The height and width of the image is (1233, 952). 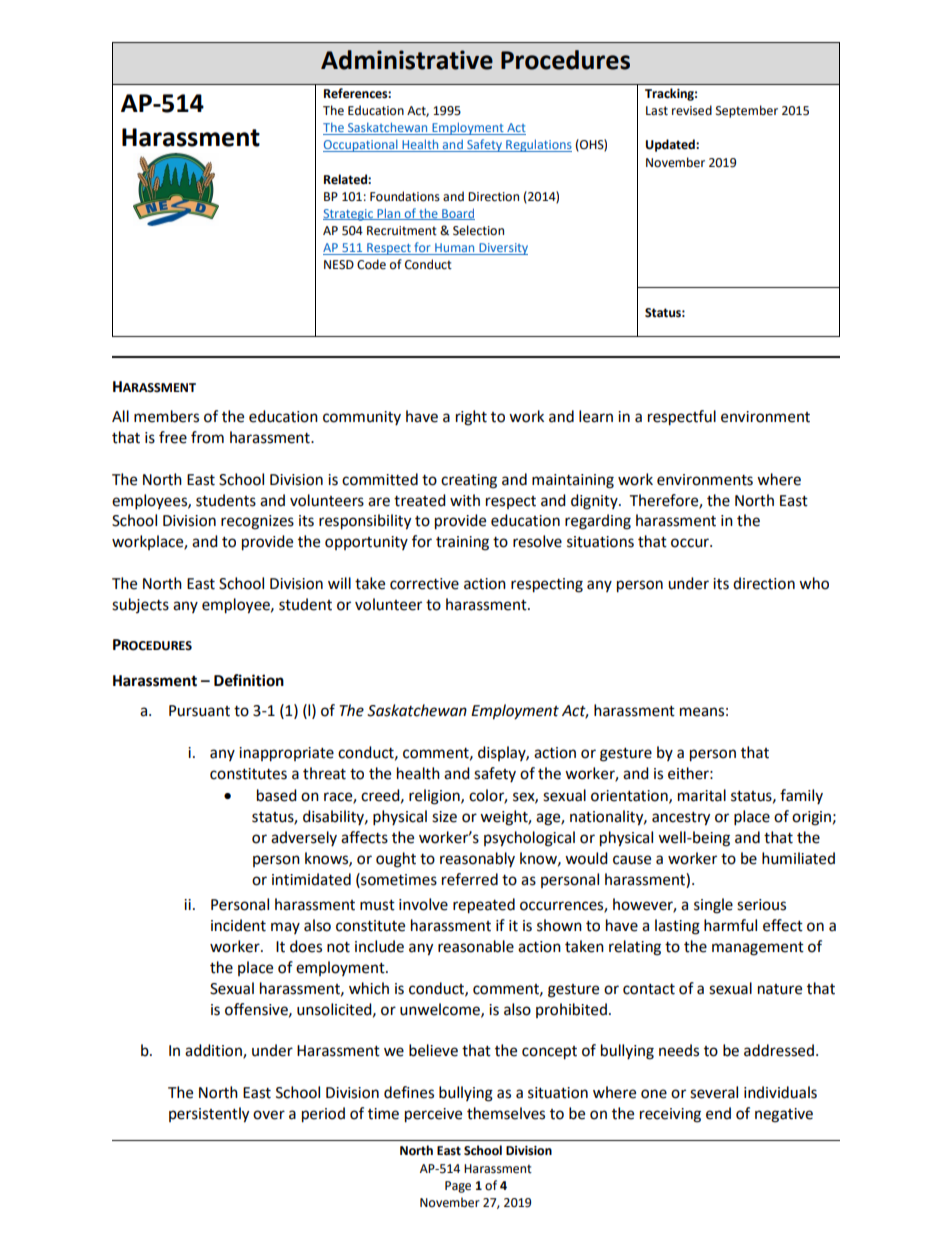 I want to click on Occupational, so click(x=361, y=145).
